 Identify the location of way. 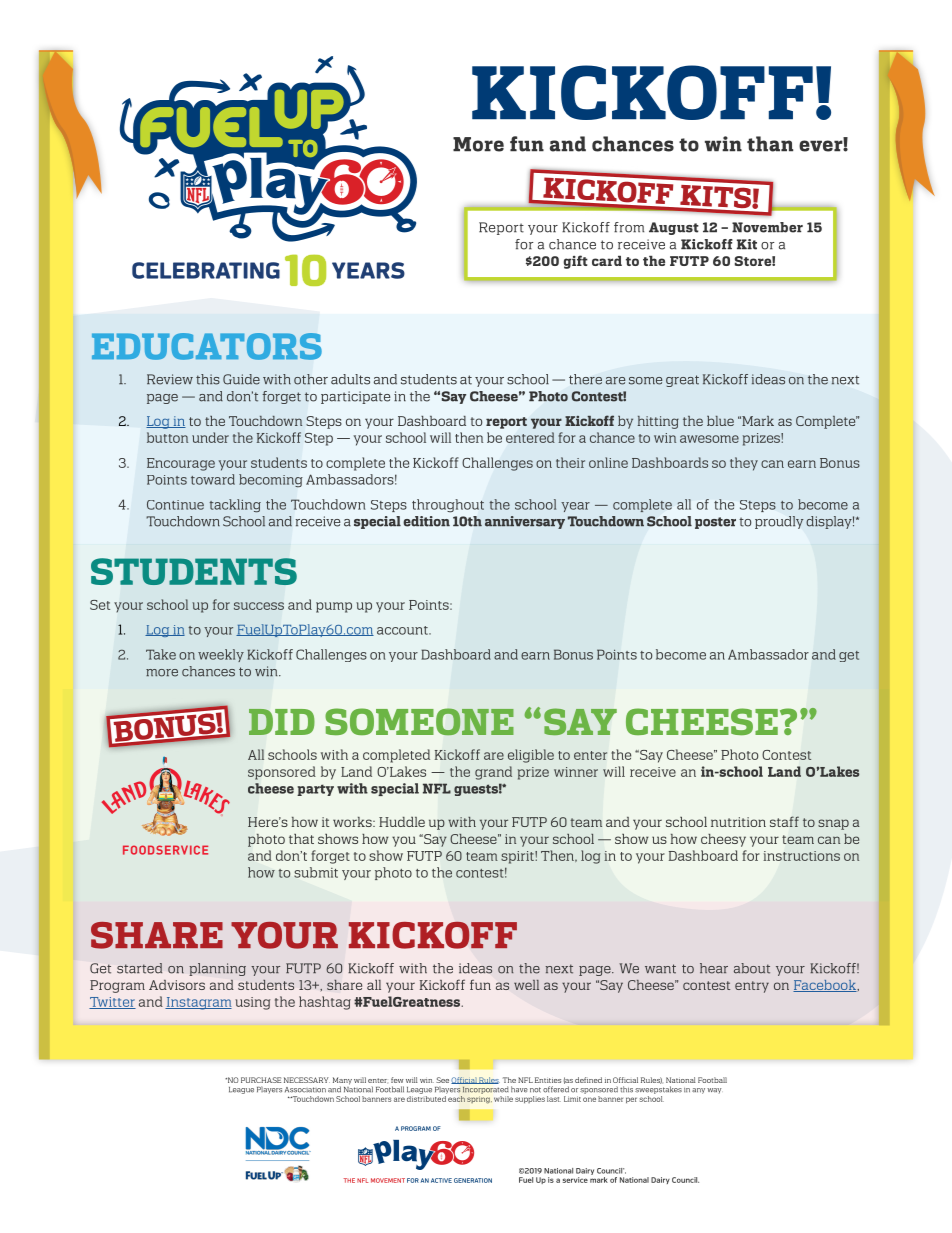
(714, 1091).
